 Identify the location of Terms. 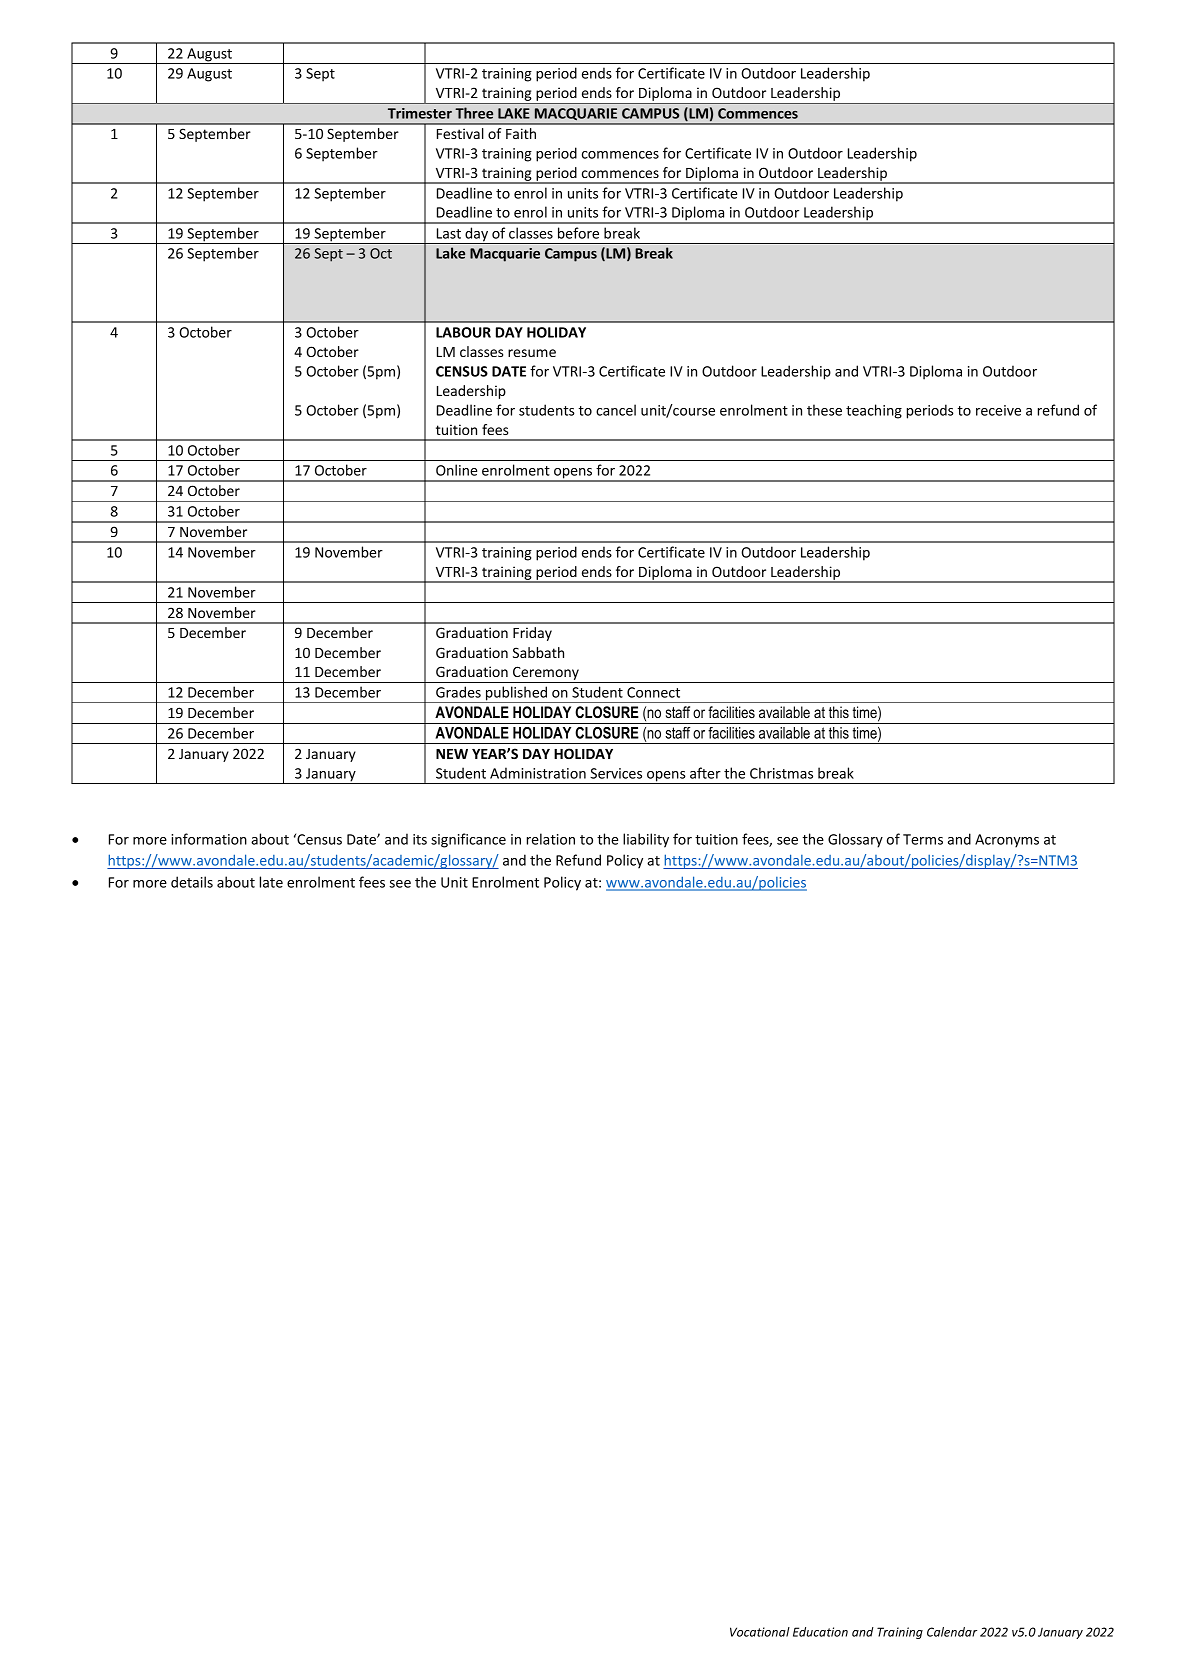
(923, 839).
